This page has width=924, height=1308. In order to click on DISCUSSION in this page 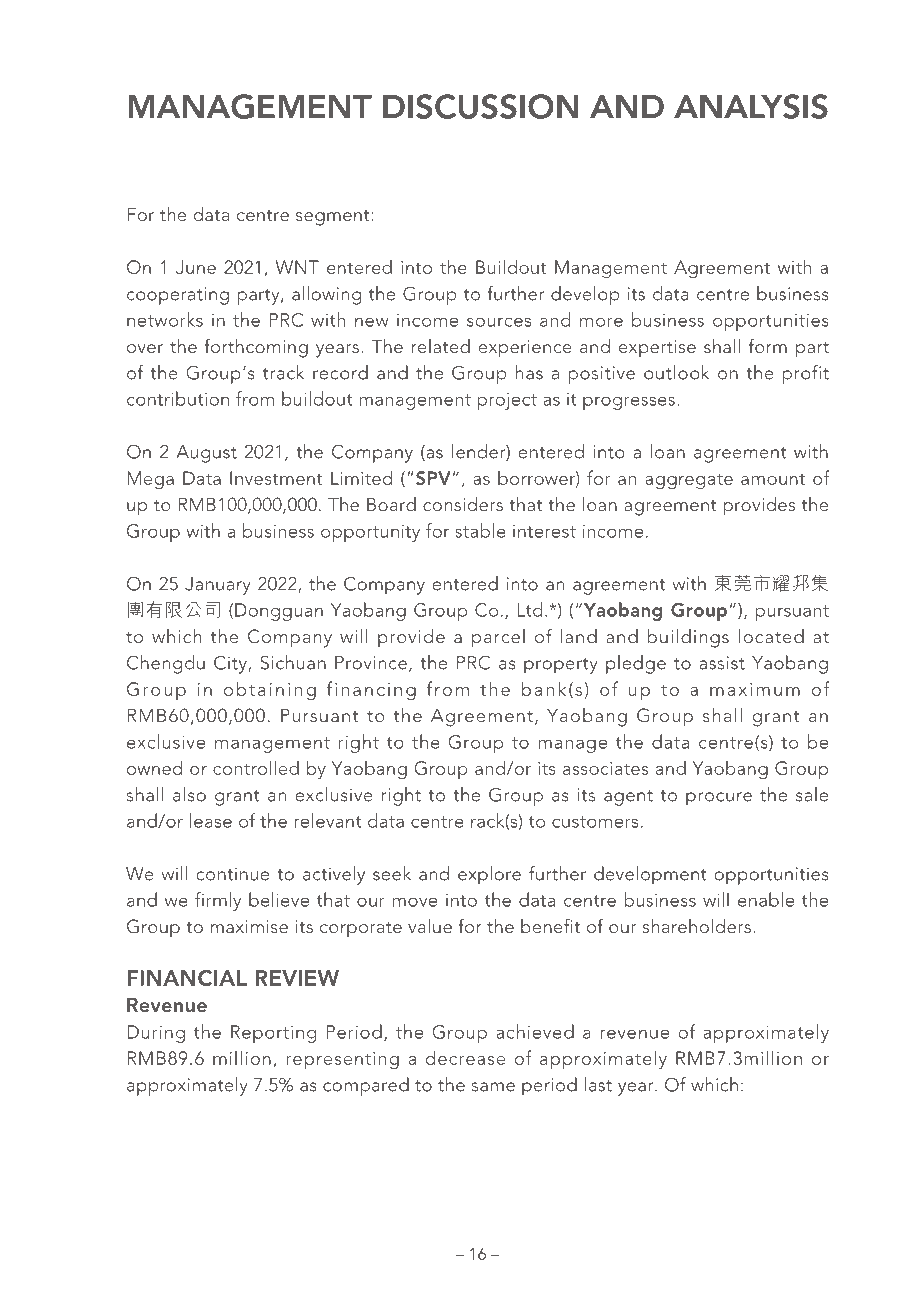, I will do `click(481, 106)`.
